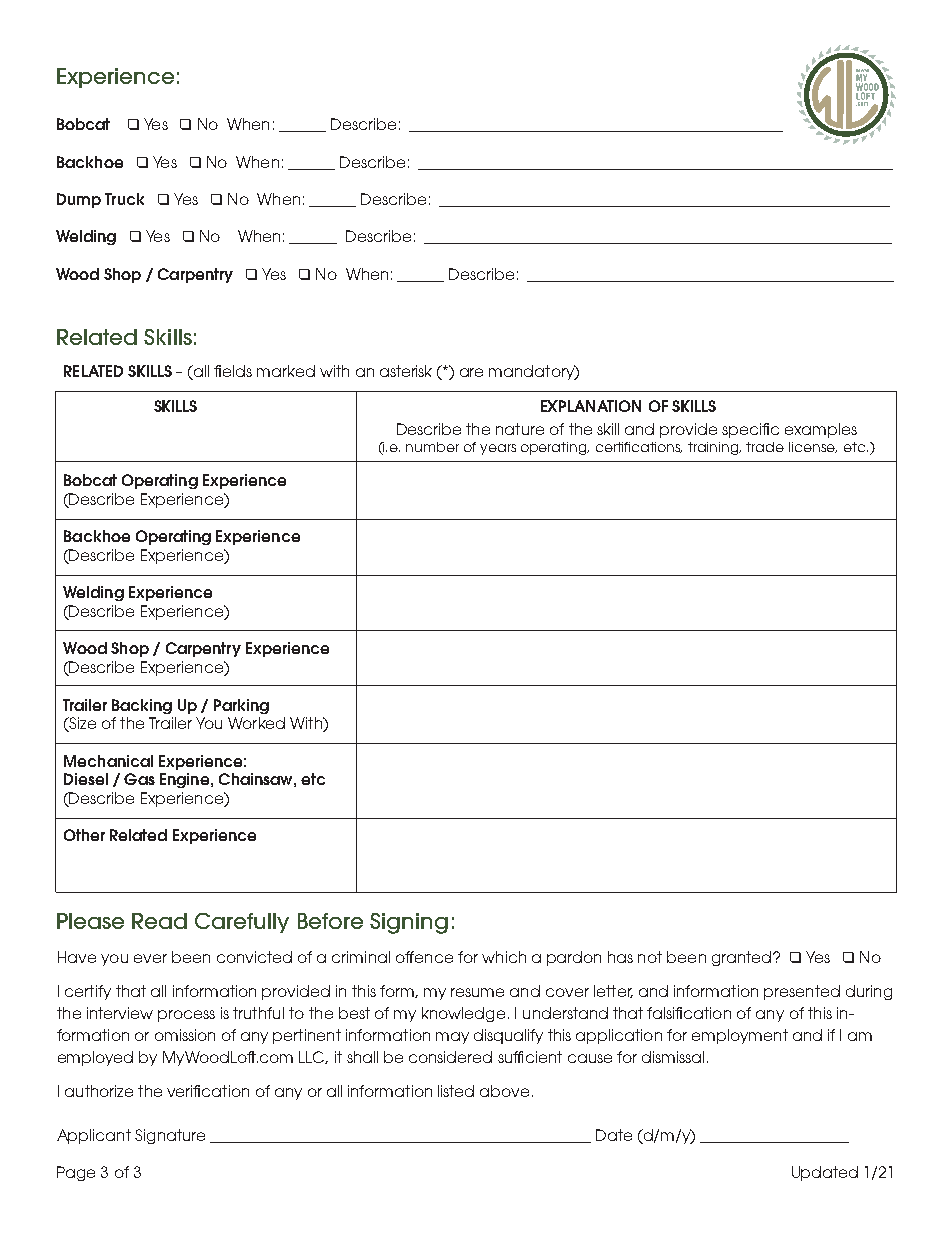  Describe the element at coordinates (750, 430) in the image. I see `specific` at that location.
